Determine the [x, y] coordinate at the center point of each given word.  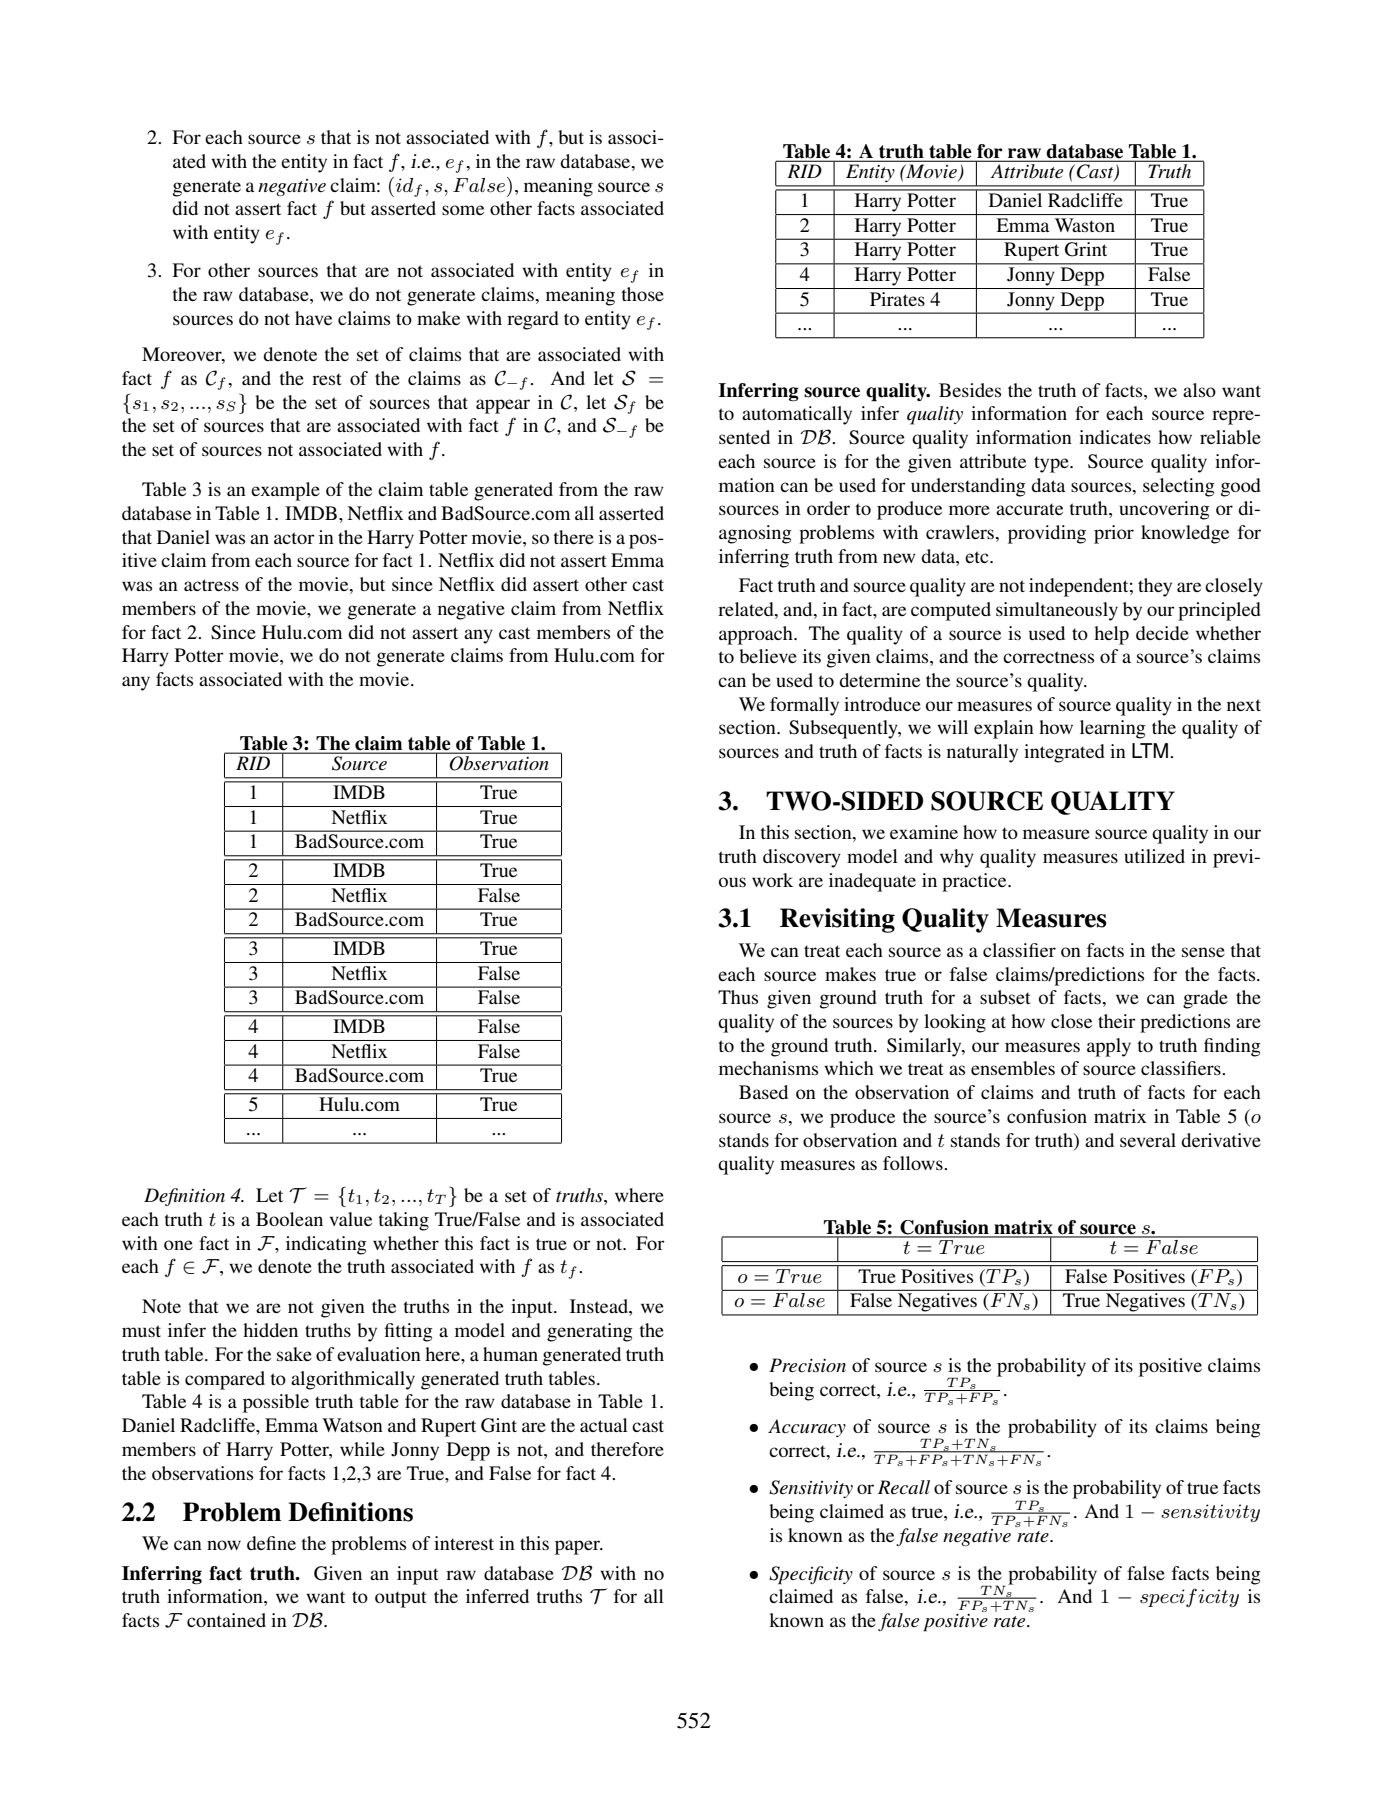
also [1199, 390]
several [1148, 1140]
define [271, 1543]
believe [768, 656]
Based [763, 1092]
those [643, 294]
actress [211, 585]
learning [1113, 729]
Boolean [289, 1219]
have [313, 318]
